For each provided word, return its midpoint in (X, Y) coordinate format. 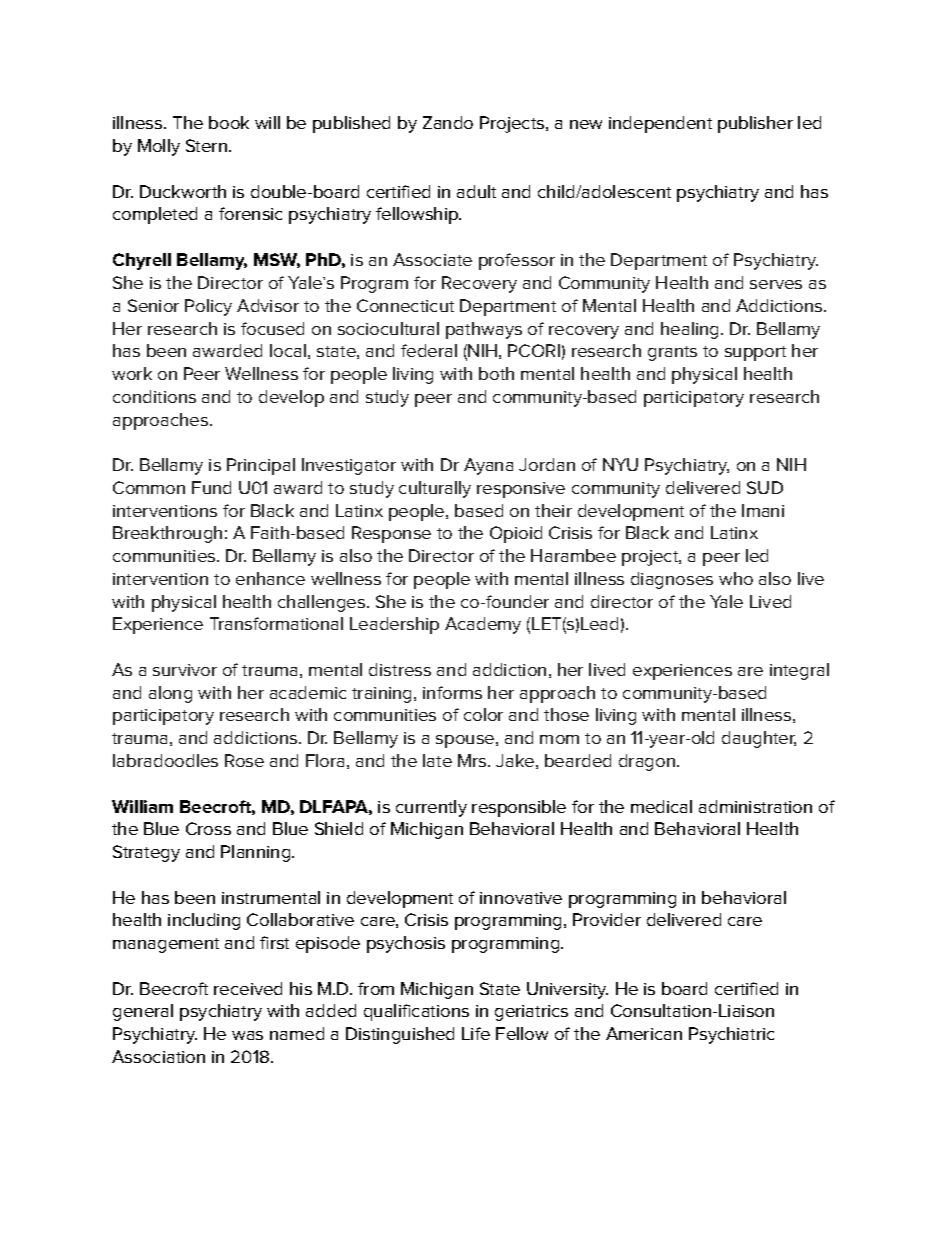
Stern (206, 145)
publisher (755, 124)
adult (476, 191)
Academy (483, 625)
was (247, 1035)
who (736, 578)
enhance (270, 578)
